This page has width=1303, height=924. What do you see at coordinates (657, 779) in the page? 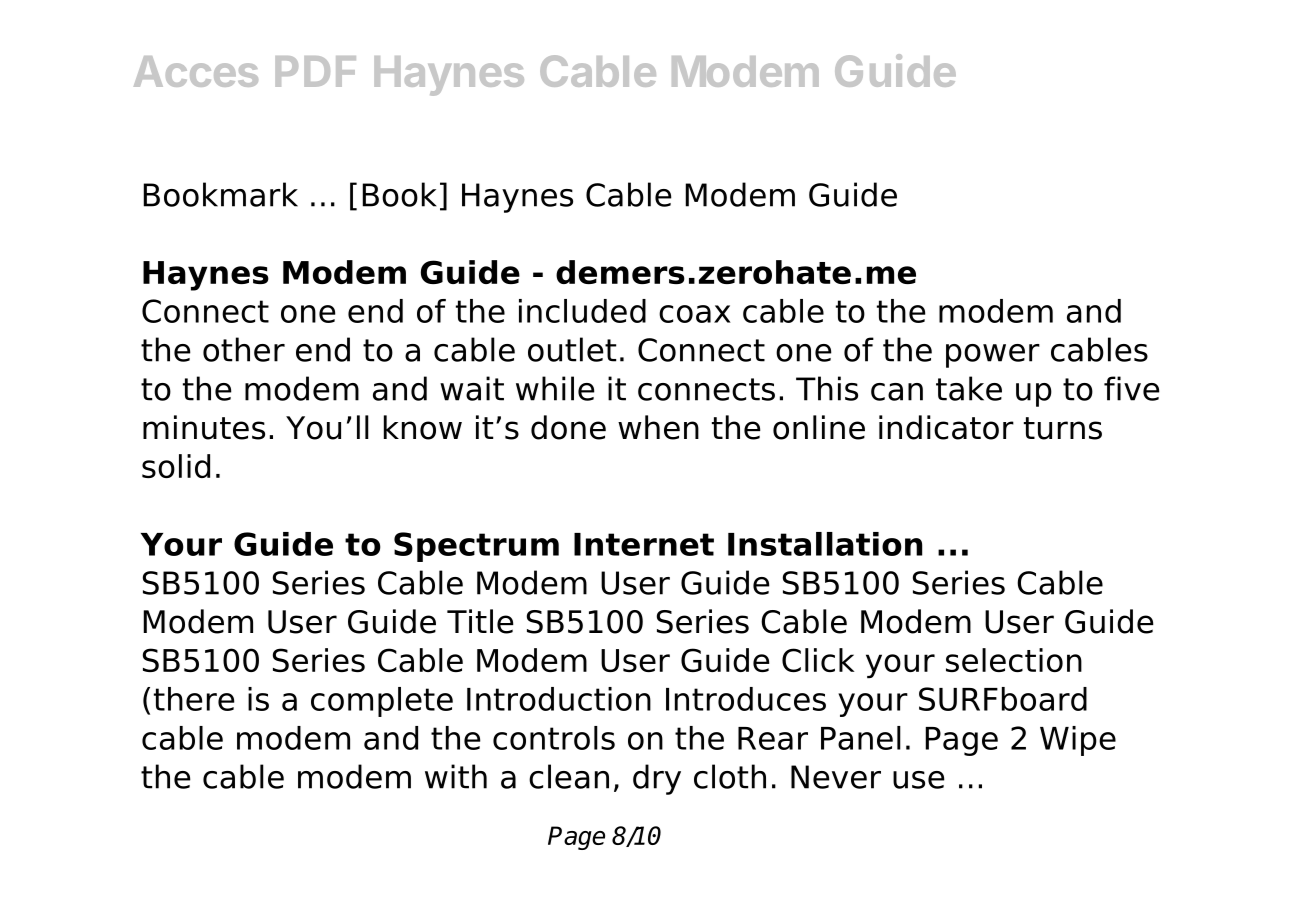
I see `dry` at bounding box center [657, 779].
